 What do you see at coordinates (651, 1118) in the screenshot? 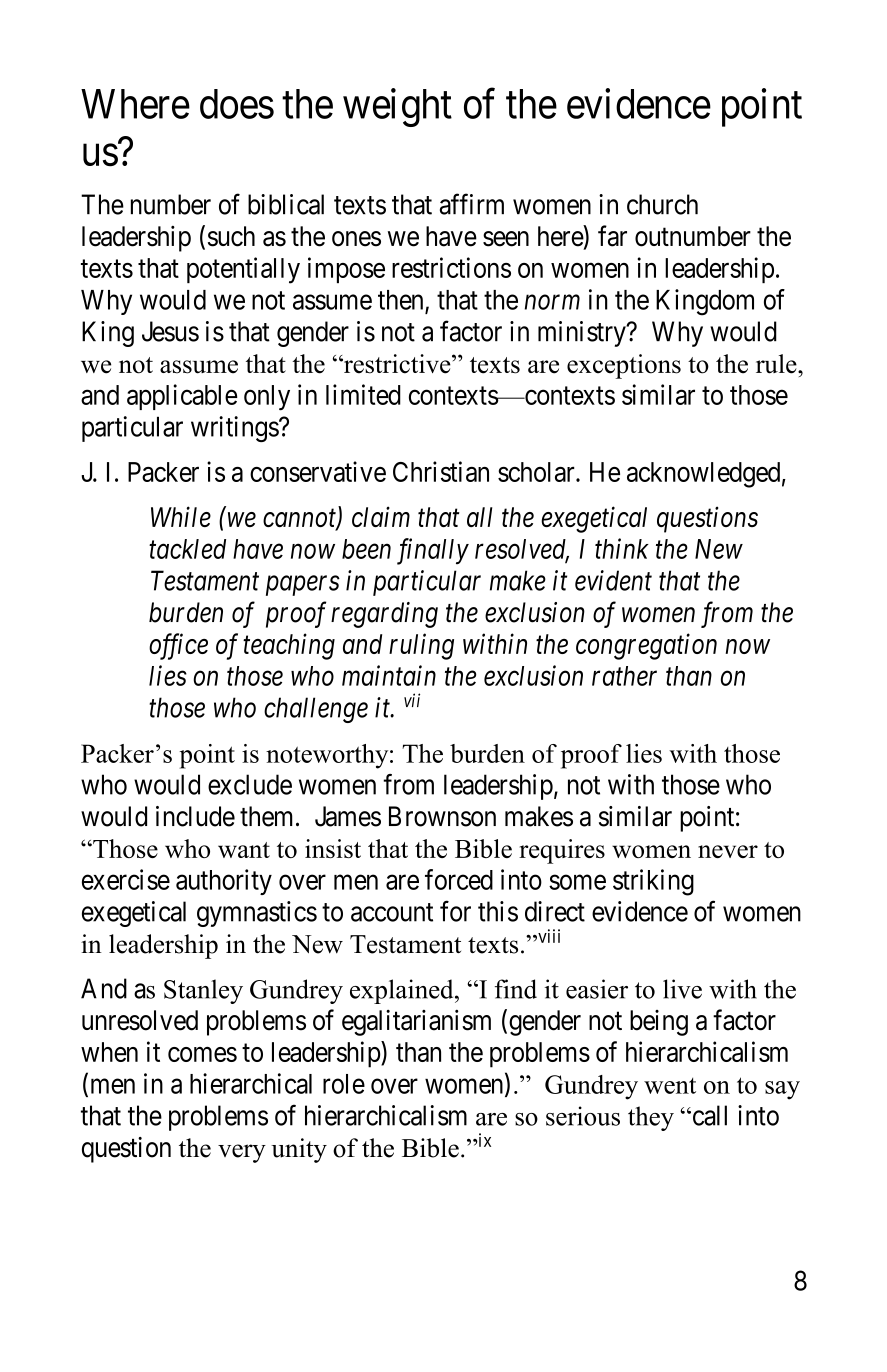
I see `they` at bounding box center [651, 1118].
